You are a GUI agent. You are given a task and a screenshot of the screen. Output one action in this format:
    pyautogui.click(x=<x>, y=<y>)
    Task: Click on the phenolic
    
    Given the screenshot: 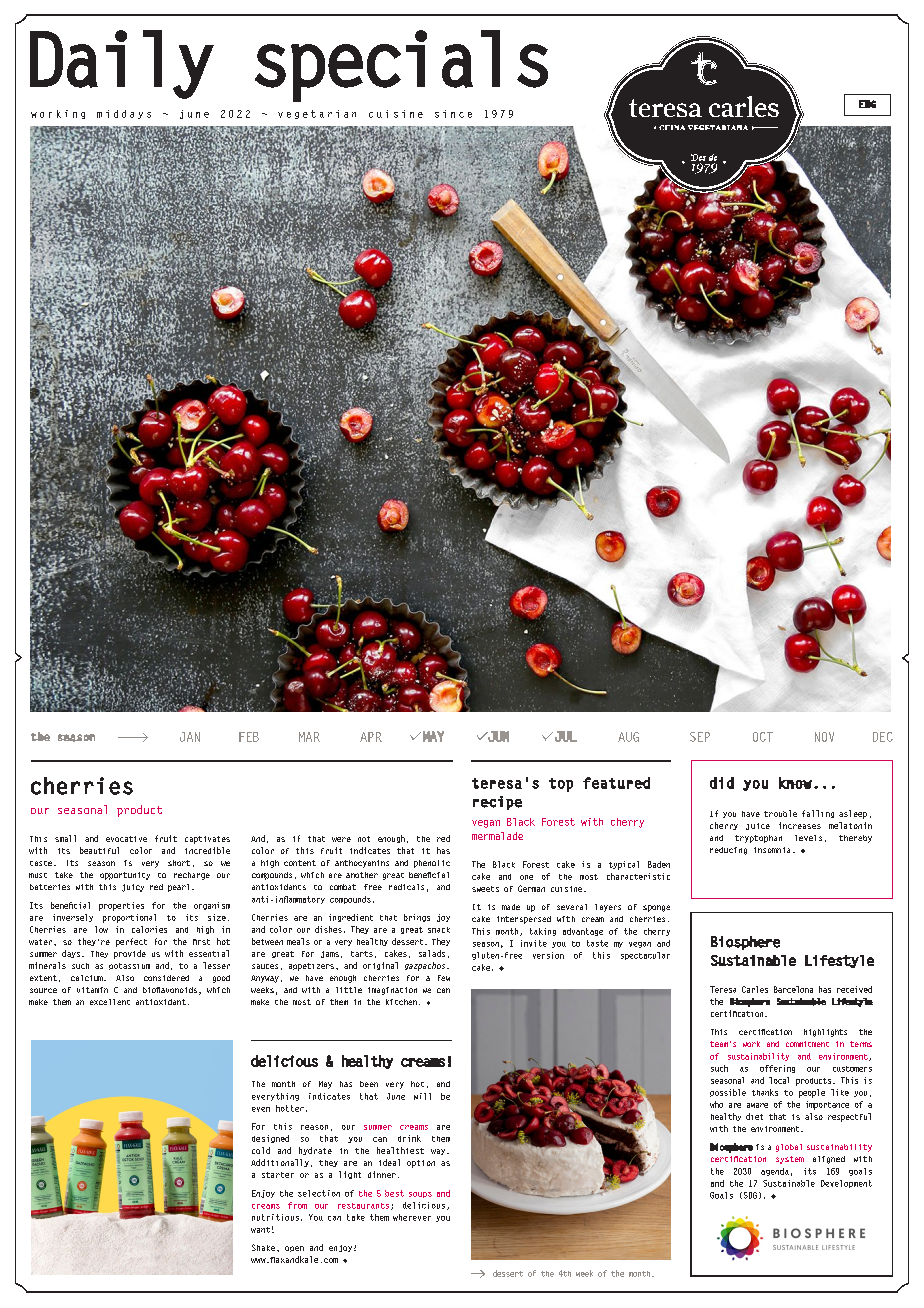 What is the action you would take?
    pyautogui.click(x=432, y=864)
